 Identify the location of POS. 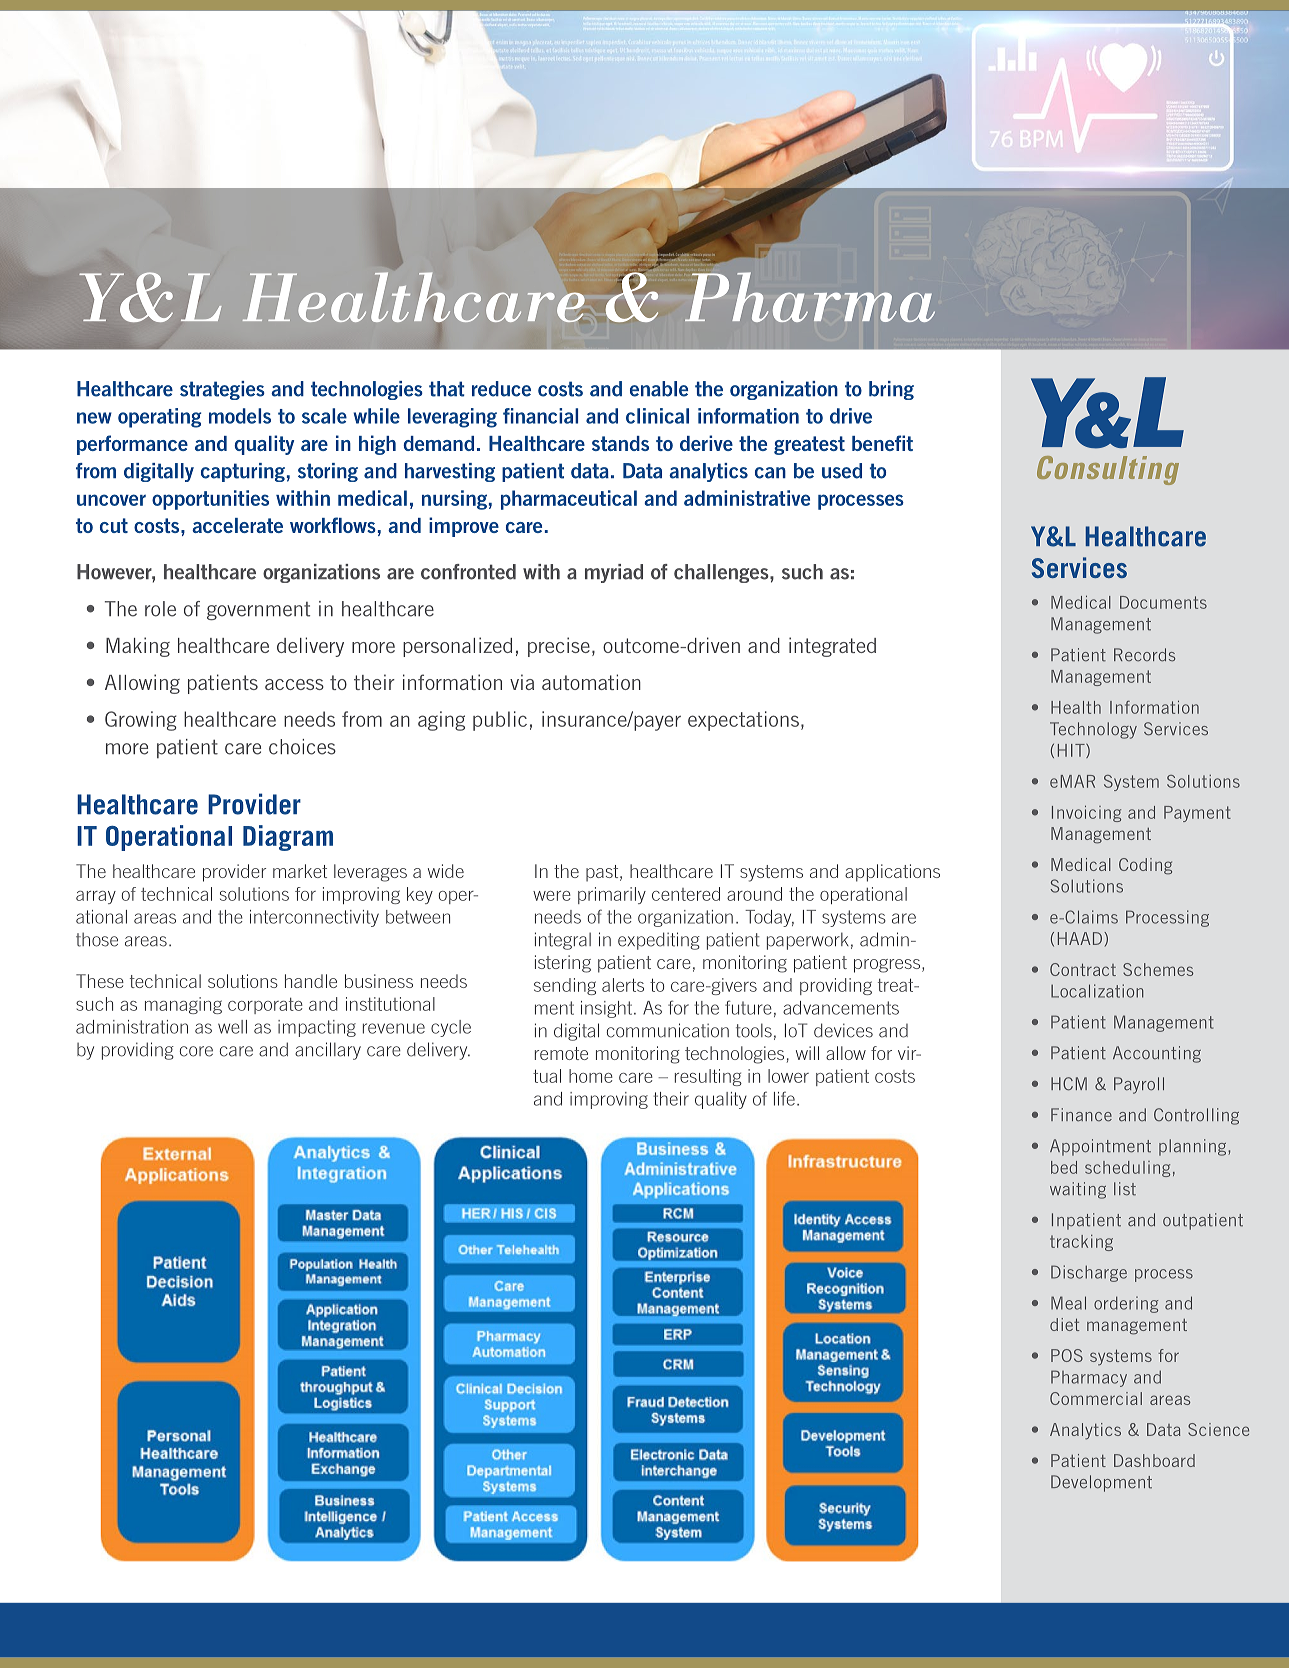
(1067, 1355).
